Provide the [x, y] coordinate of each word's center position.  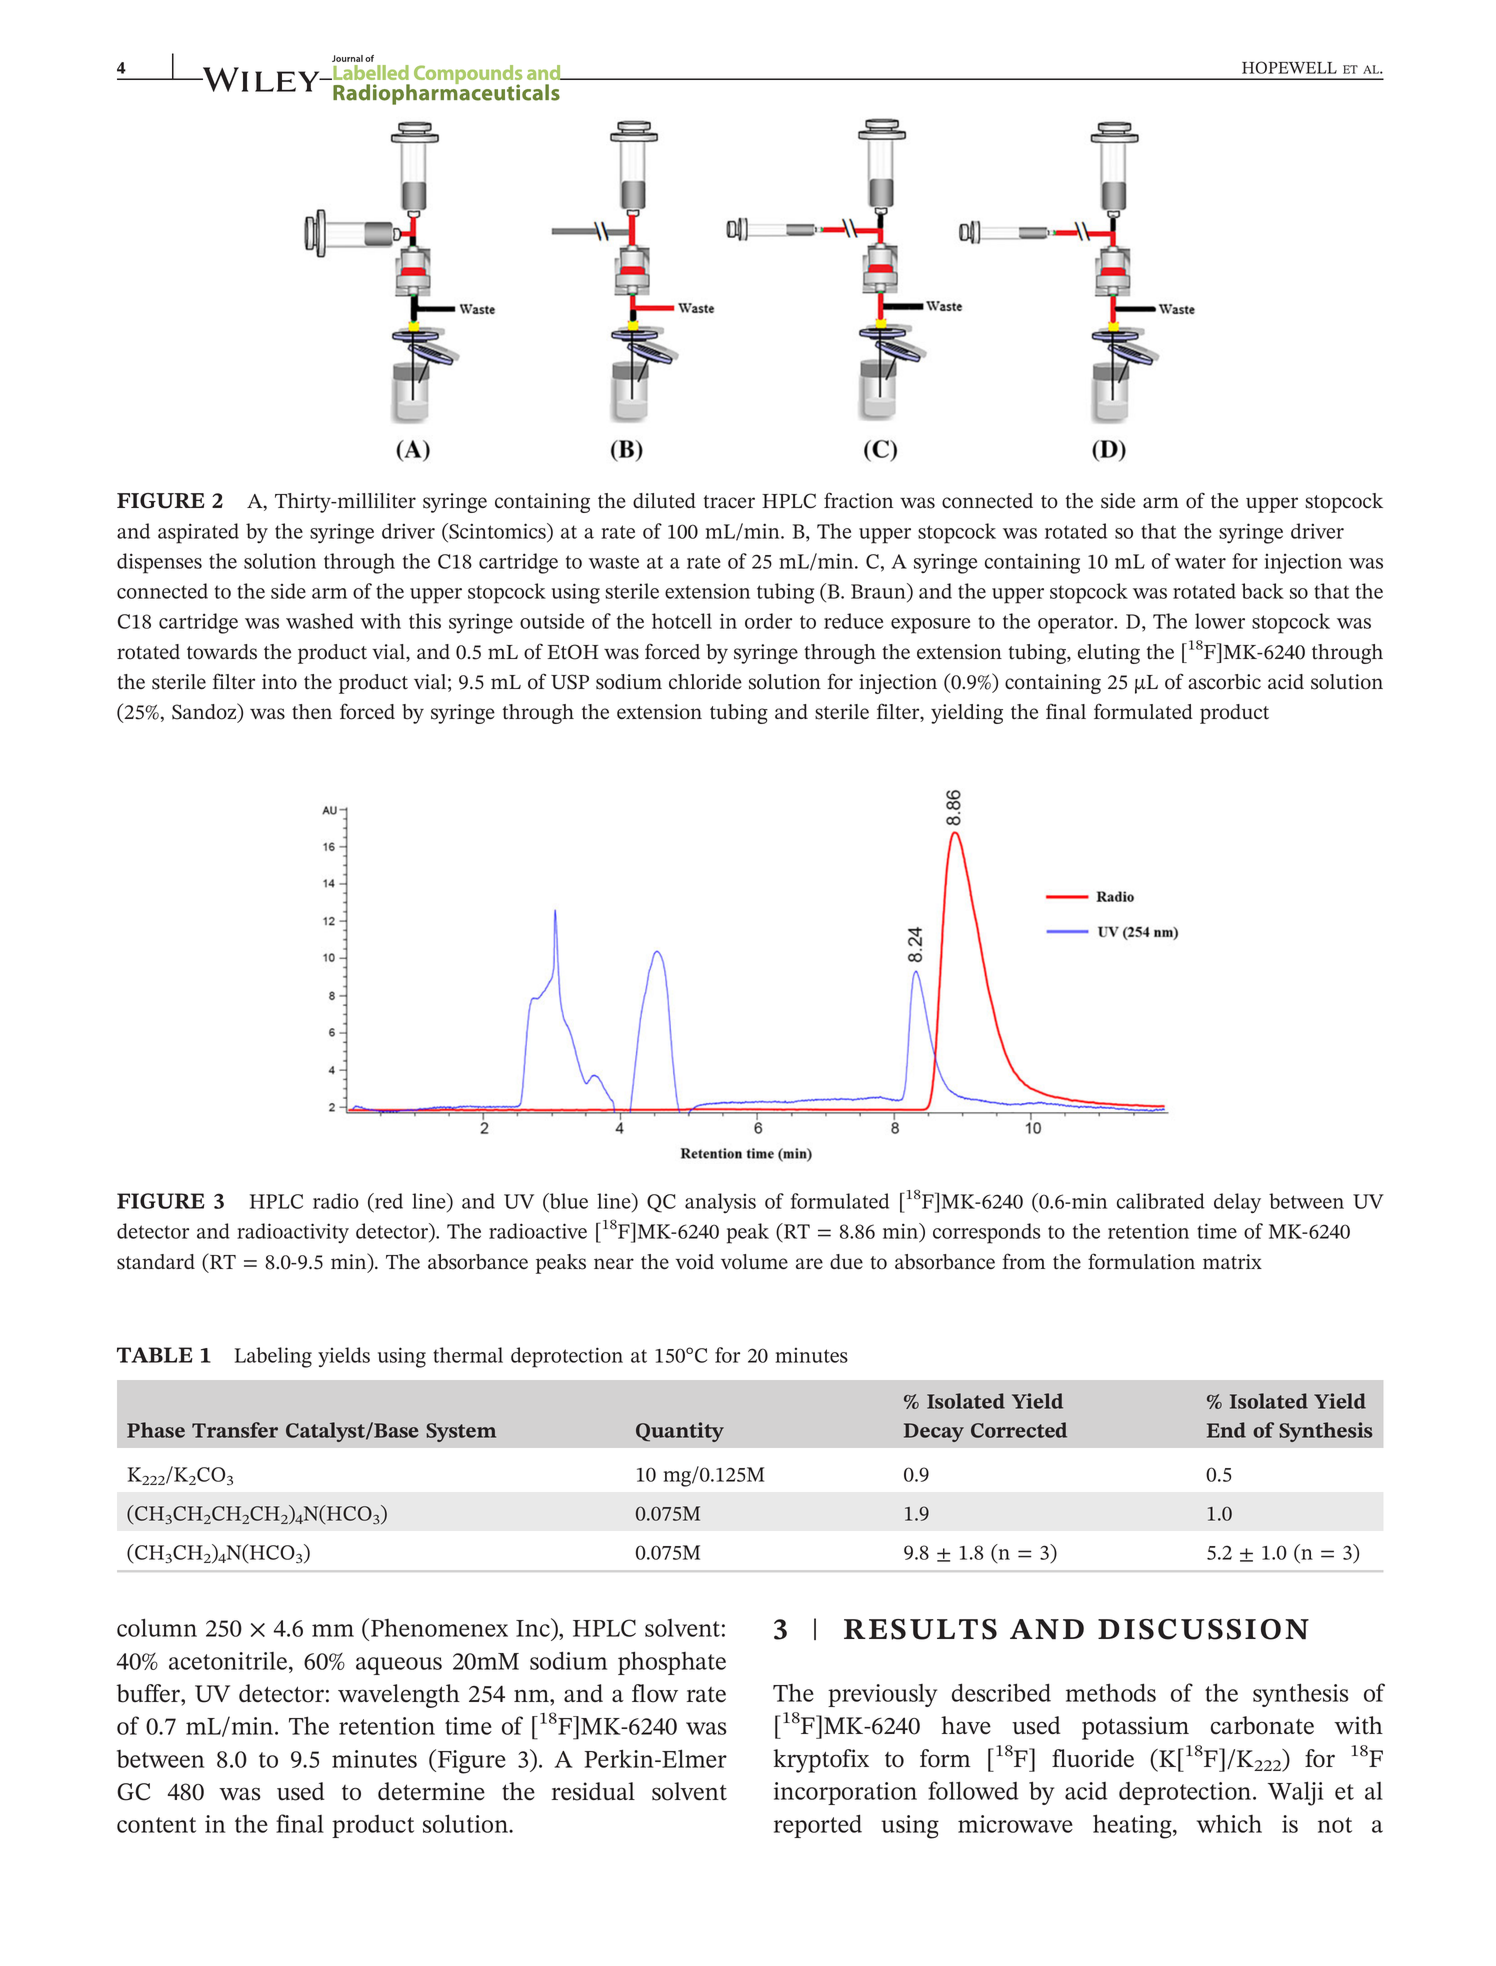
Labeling [273, 1357]
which [1229, 1823]
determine [431, 1791]
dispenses [159, 563]
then [312, 712]
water [1200, 562]
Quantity [680, 1432]
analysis [720, 1203]
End [1226, 1430]
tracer [729, 501]
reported [818, 1826]
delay [1237, 1203]
